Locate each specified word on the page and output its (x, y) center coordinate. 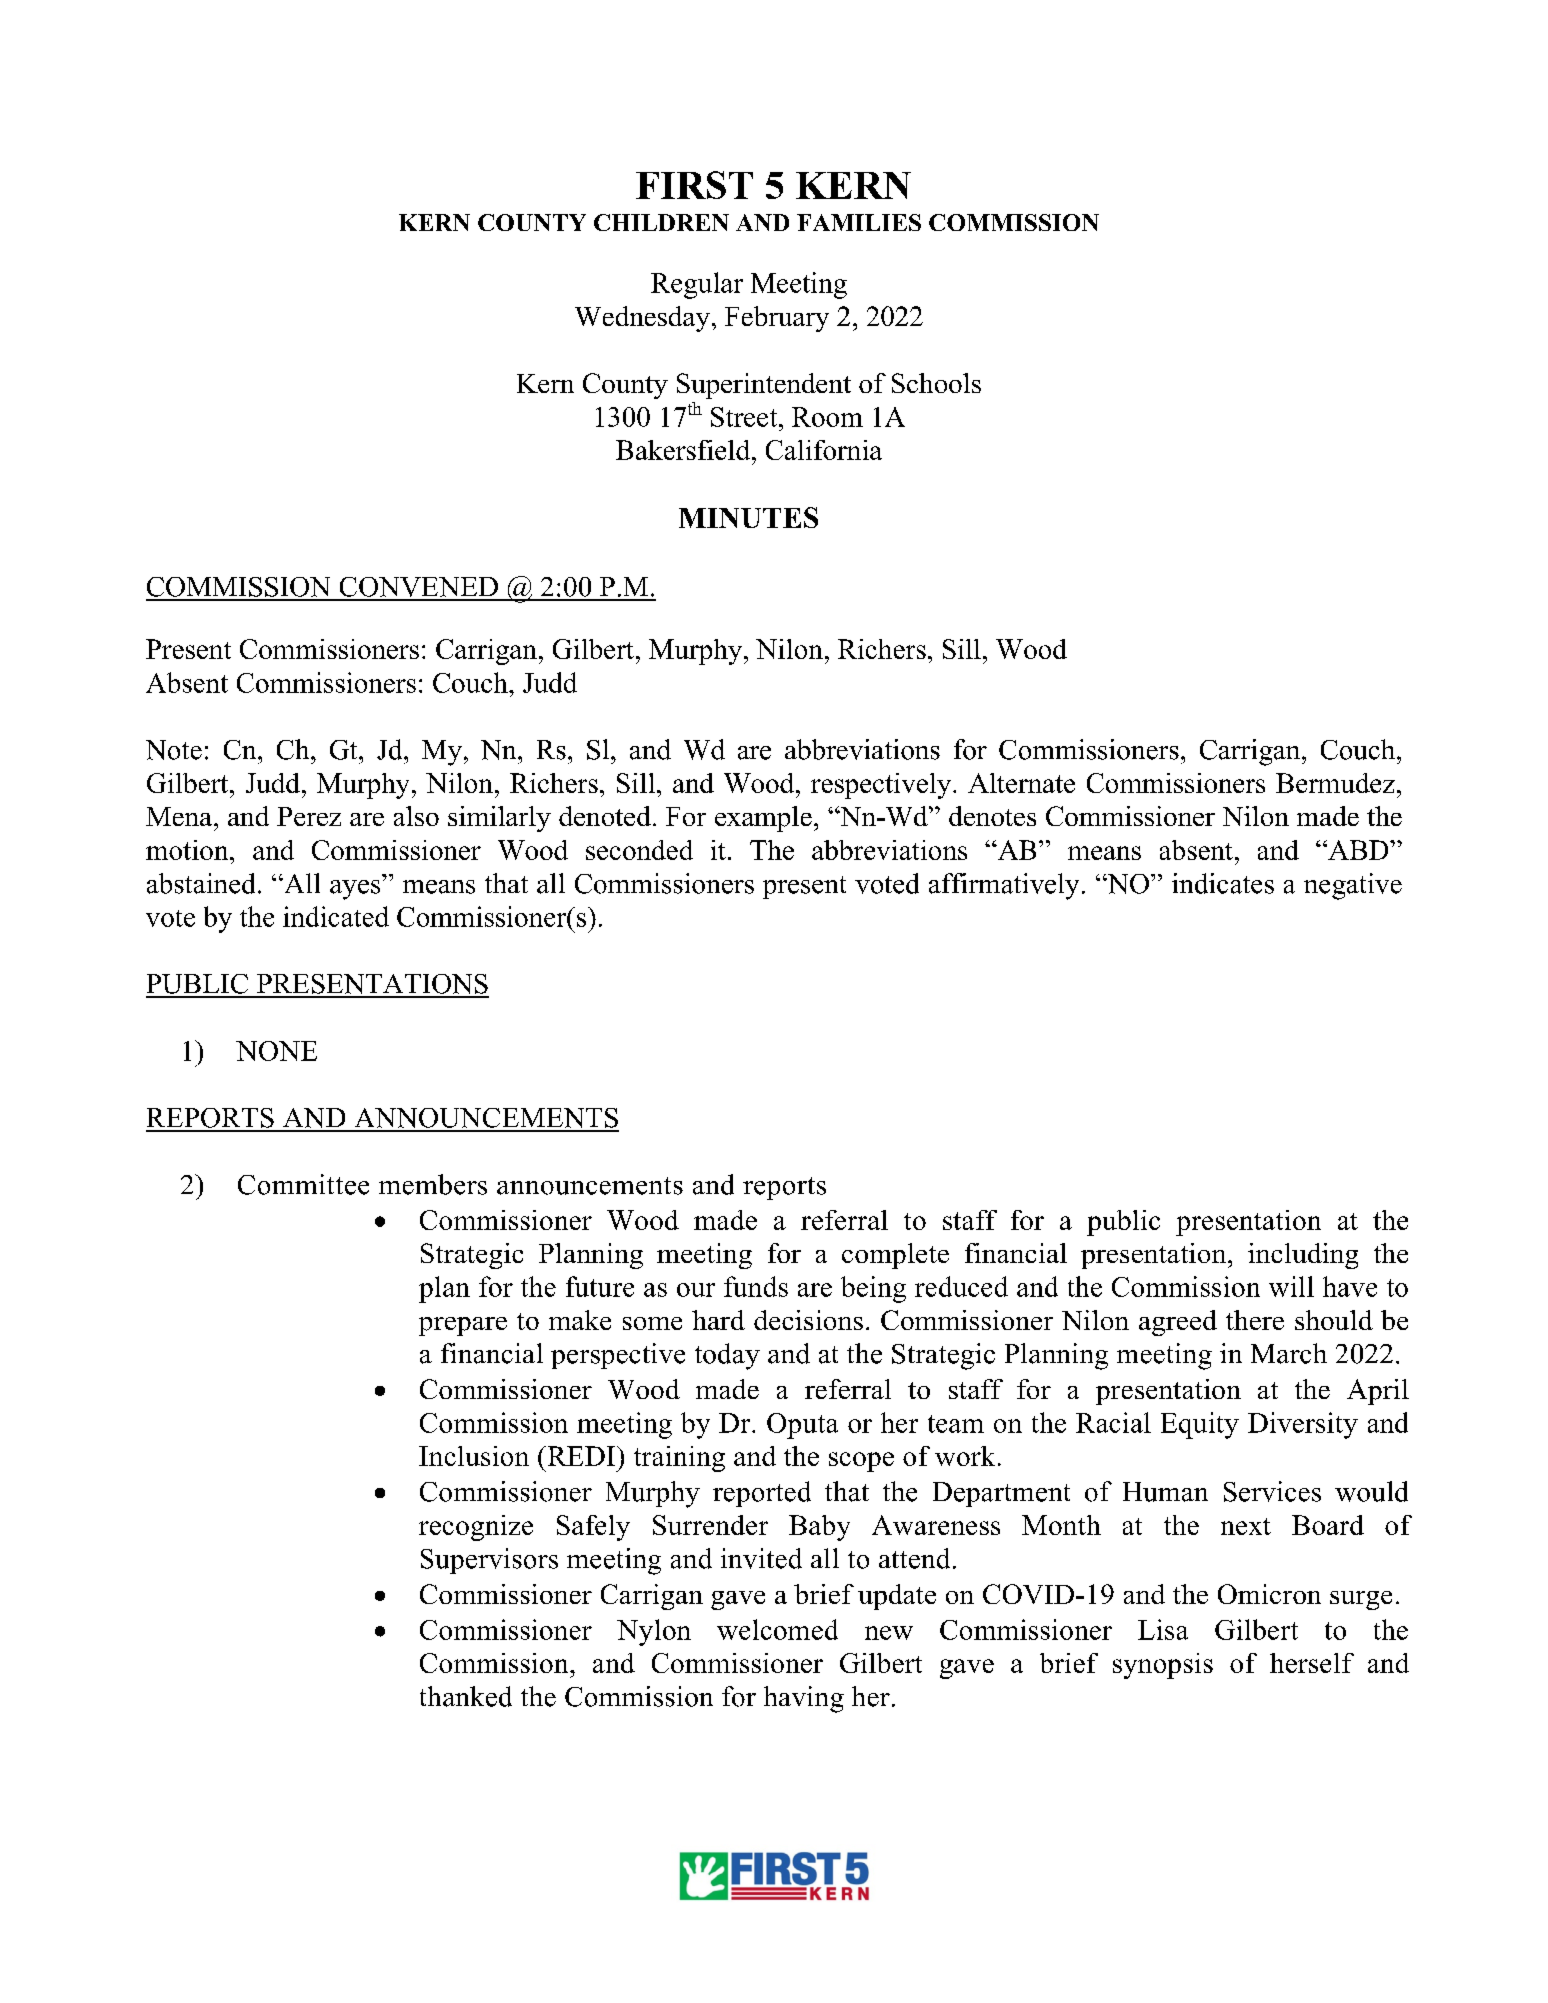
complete (895, 1256)
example (763, 819)
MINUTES (748, 517)
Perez (309, 816)
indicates (1223, 883)
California (824, 450)
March (1289, 1353)
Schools (936, 383)
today (727, 1356)
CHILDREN (661, 222)
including (1303, 1256)
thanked (466, 1696)
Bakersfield (684, 450)
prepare (463, 1326)
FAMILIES (859, 222)
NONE (276, 1051)
